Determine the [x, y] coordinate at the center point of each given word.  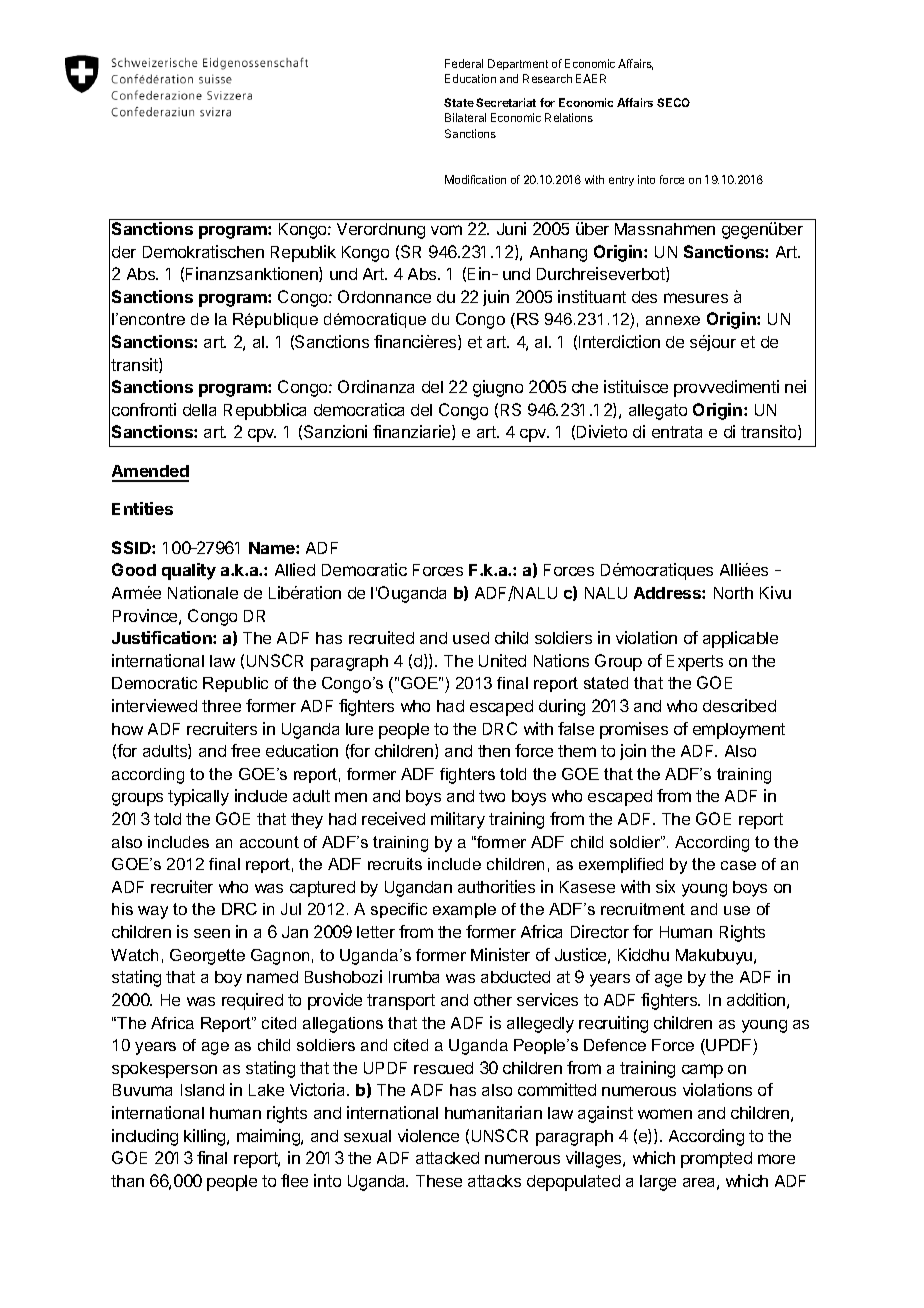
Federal [464, 63]
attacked [447, 1158]
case [738, 865]
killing [206, 1137]
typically [198, 797]
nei [795, 386]
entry [621, 181]
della [199, 410]
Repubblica [265, 411]
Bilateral [465, 117]
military [458, 820]
